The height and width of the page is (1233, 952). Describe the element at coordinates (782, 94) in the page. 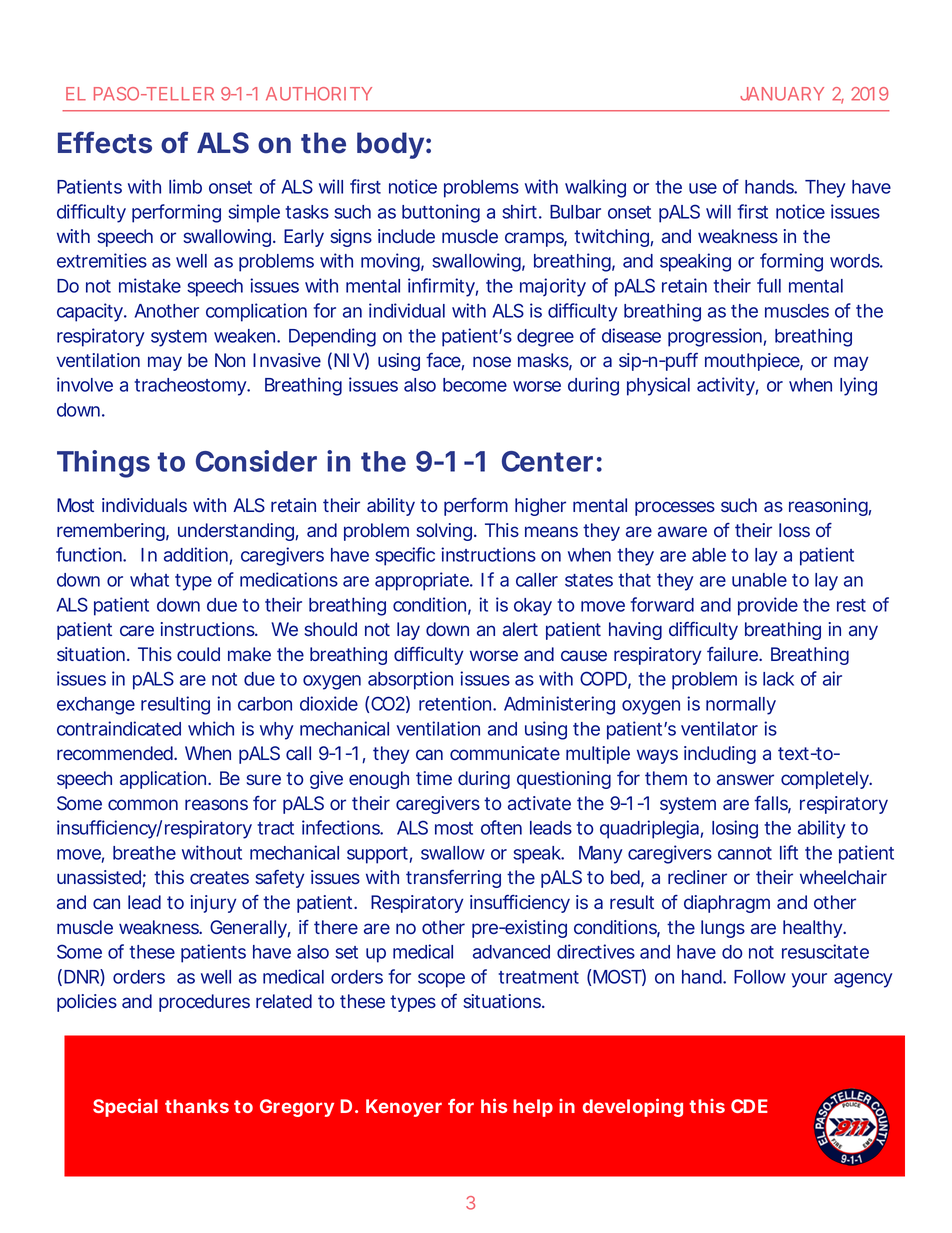

I see `JANUARY` at that location.
